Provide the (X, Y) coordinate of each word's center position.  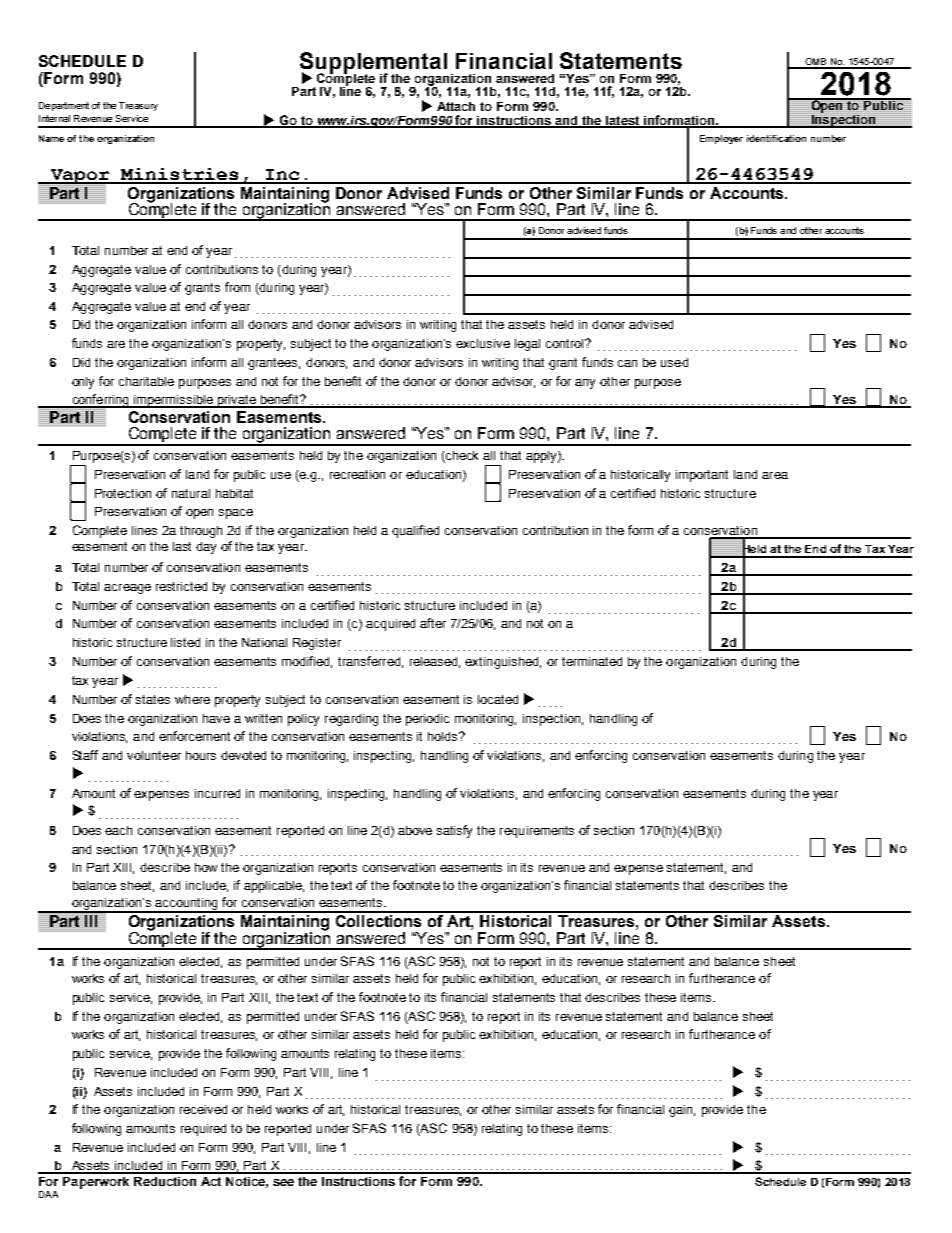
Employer (721, 139)
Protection (123, 493)
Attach (456, 106)
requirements (537, 832)
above (415, 830)
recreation (357, 474)
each (118, 830)
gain (682, 1111)
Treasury (138, 106)
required (203, 1130)
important (702, 476)
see (283, 1182)
